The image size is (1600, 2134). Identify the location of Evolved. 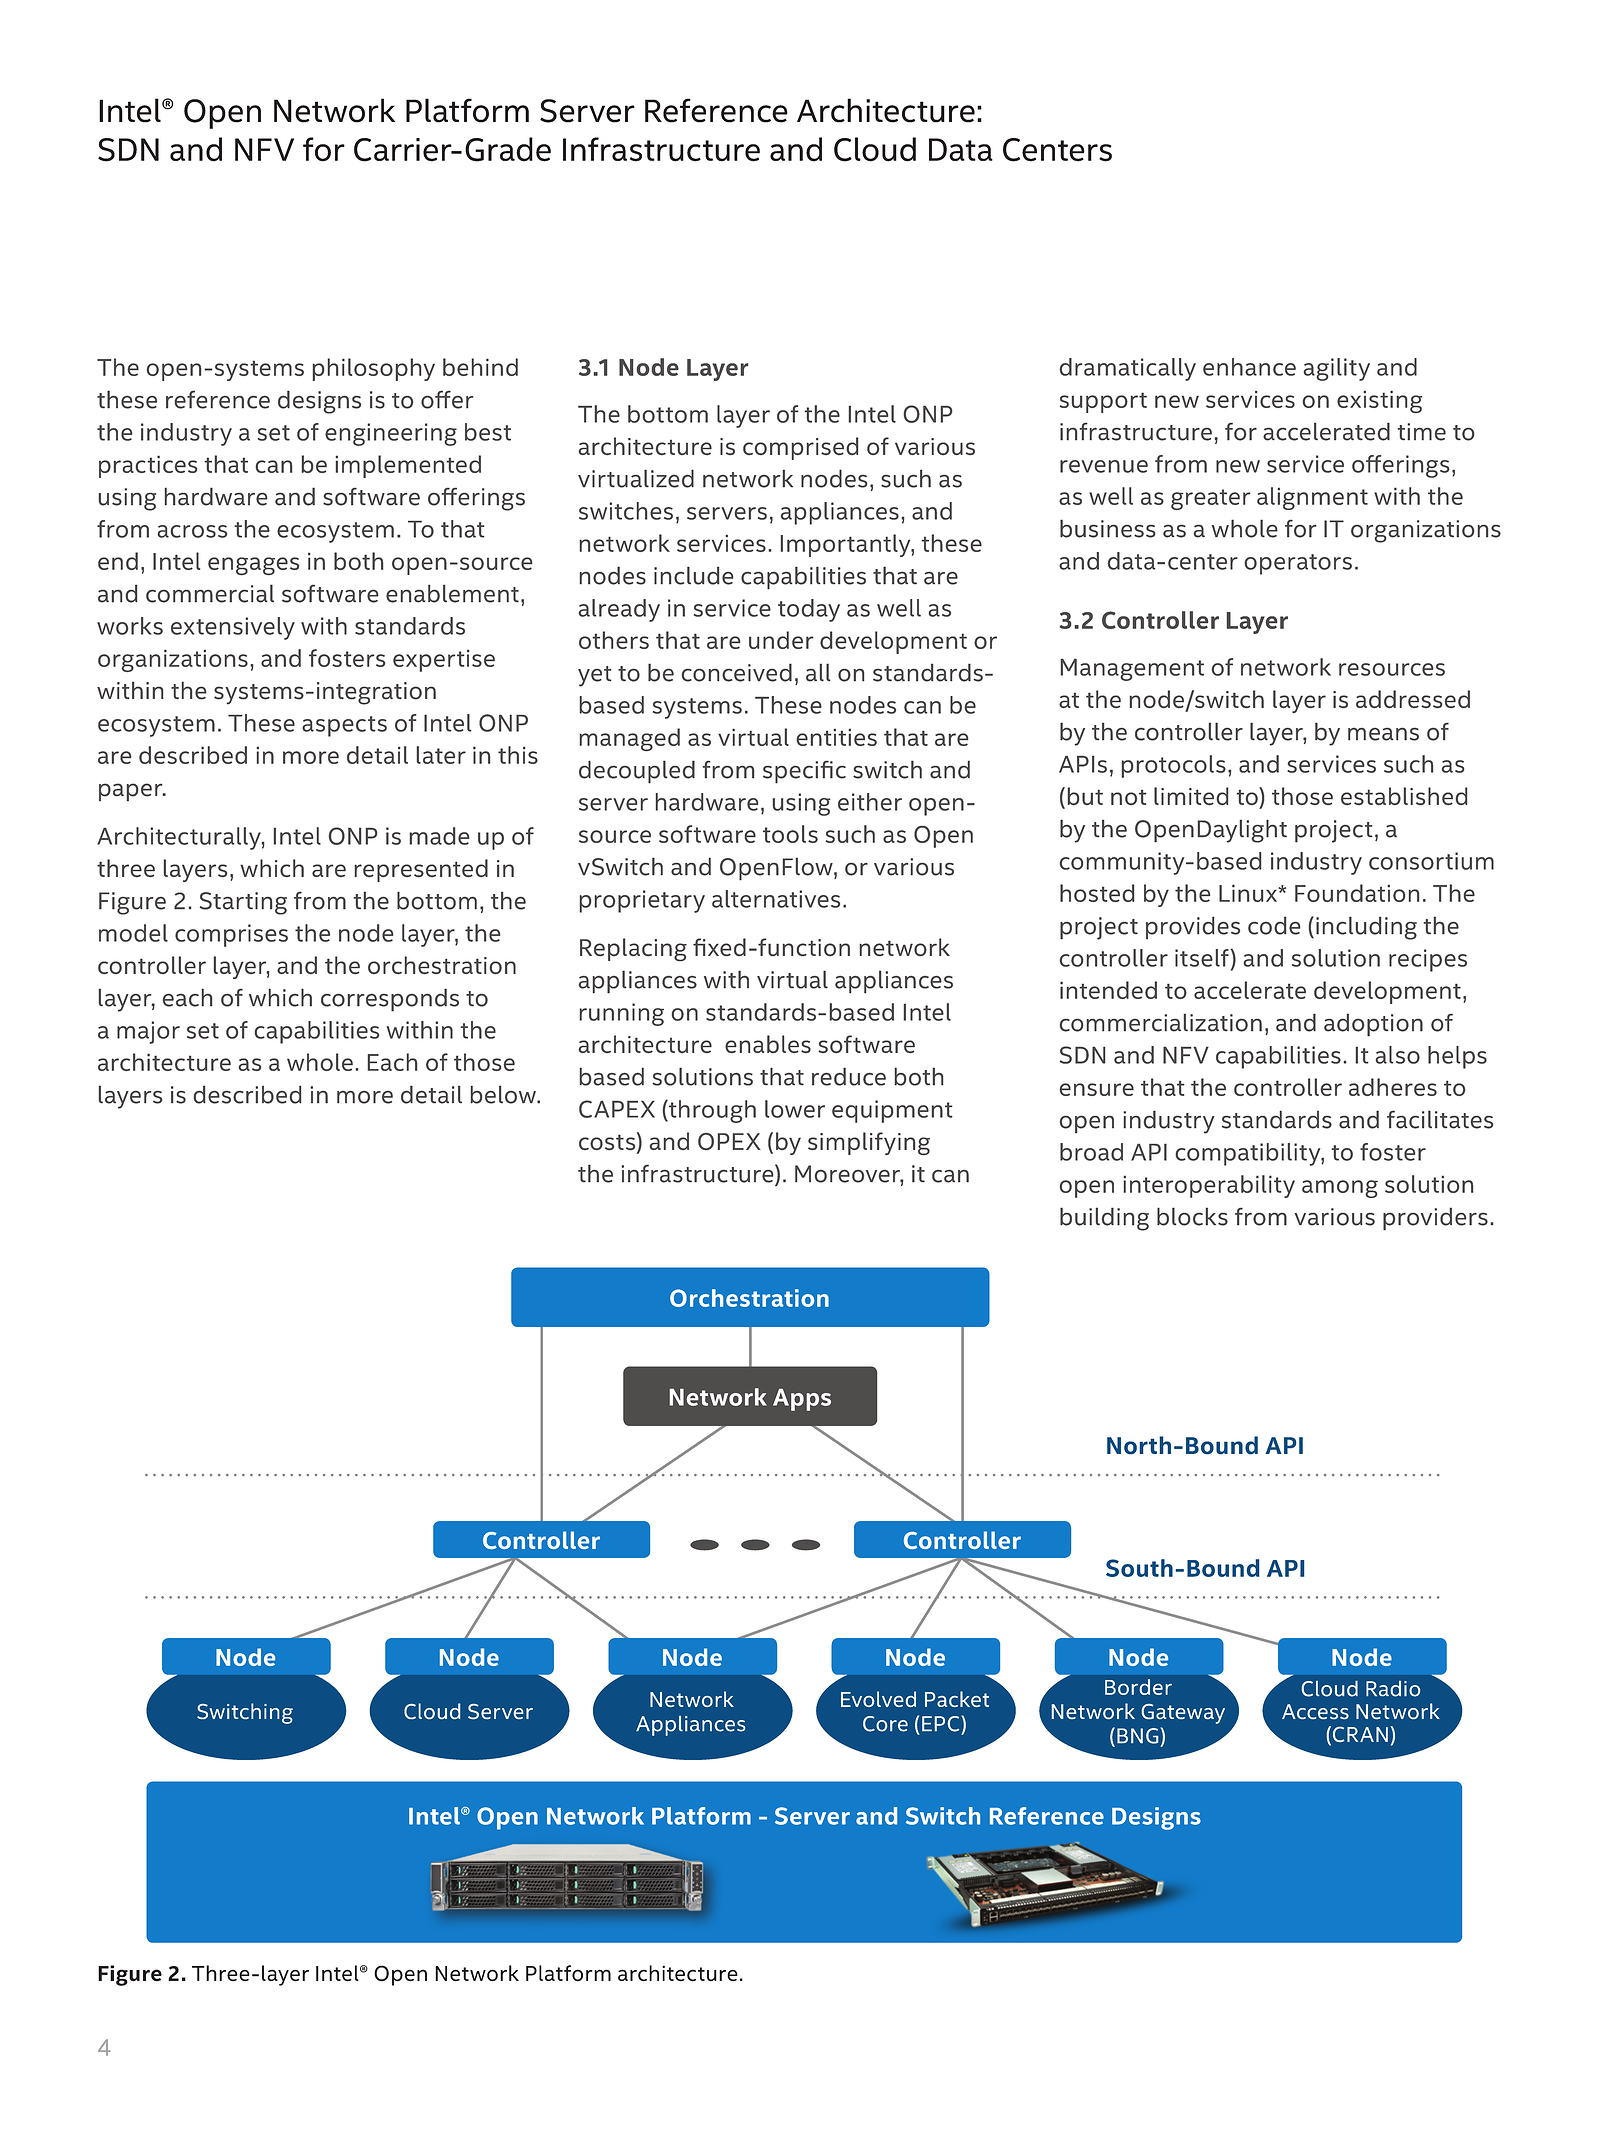
(878, 1699).
